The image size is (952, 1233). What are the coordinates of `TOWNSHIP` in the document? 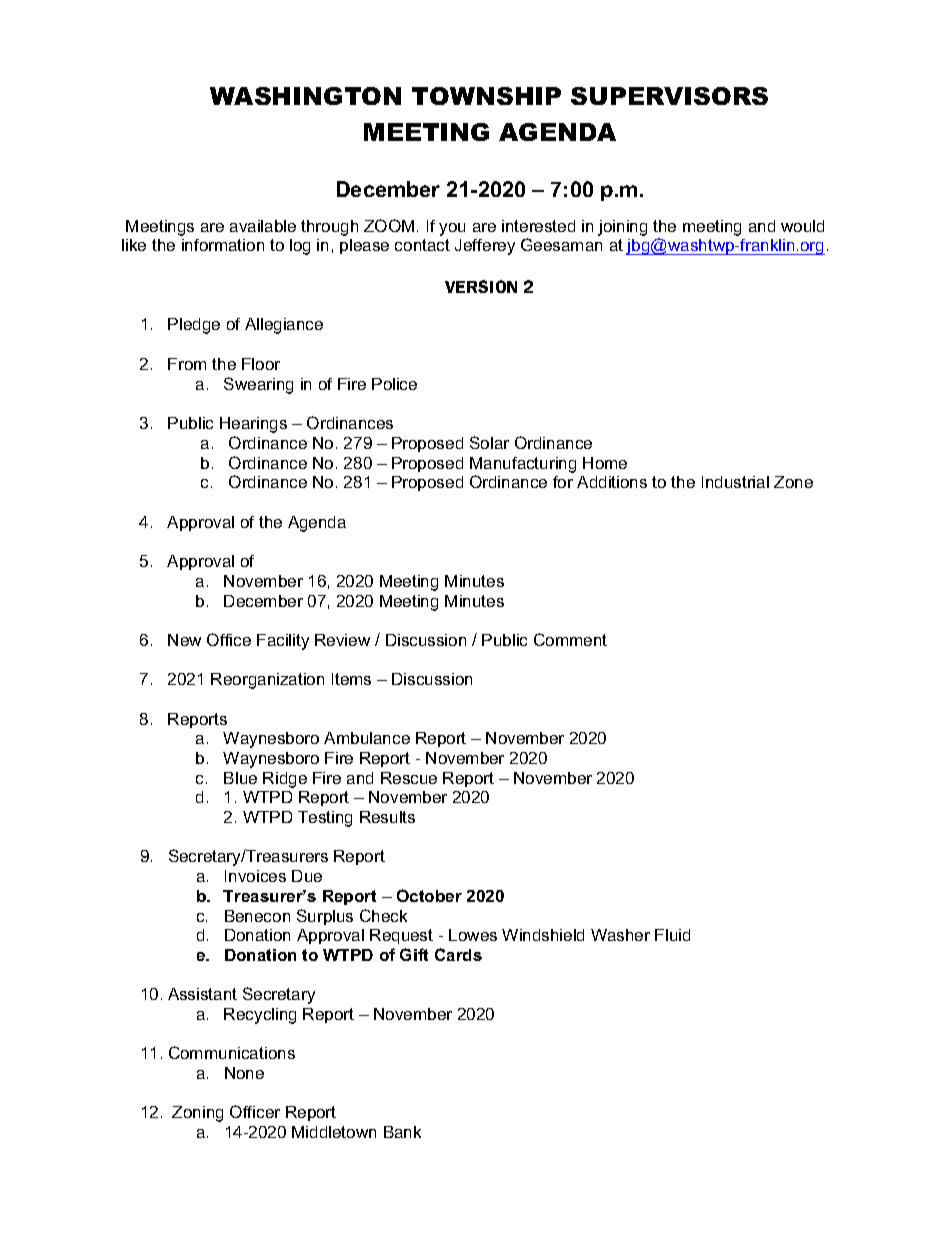 It's located at (486, 96).
